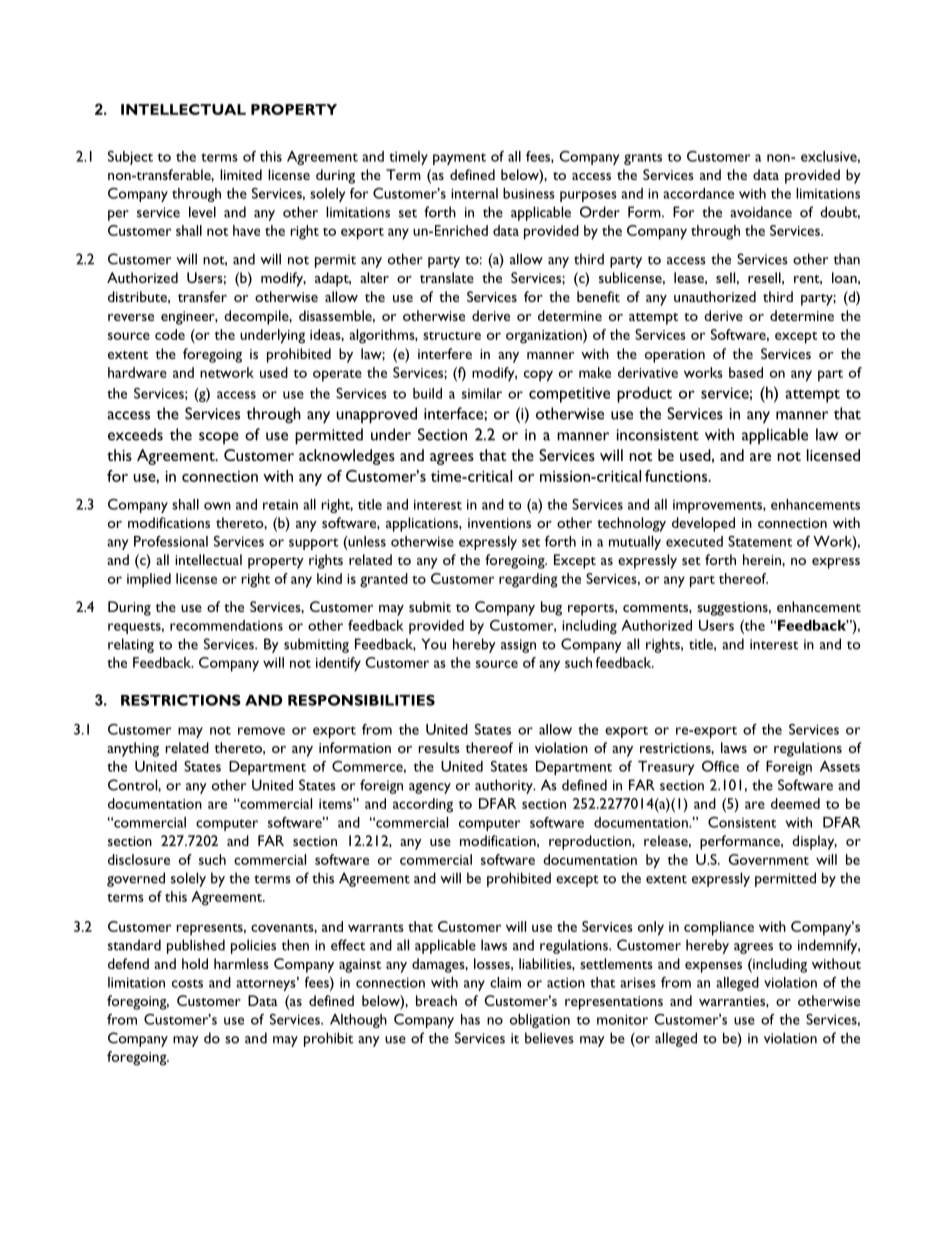 Image resolution: width=952 pixels, height=1233 pixels. I want to click on based, so click(746, 372).
